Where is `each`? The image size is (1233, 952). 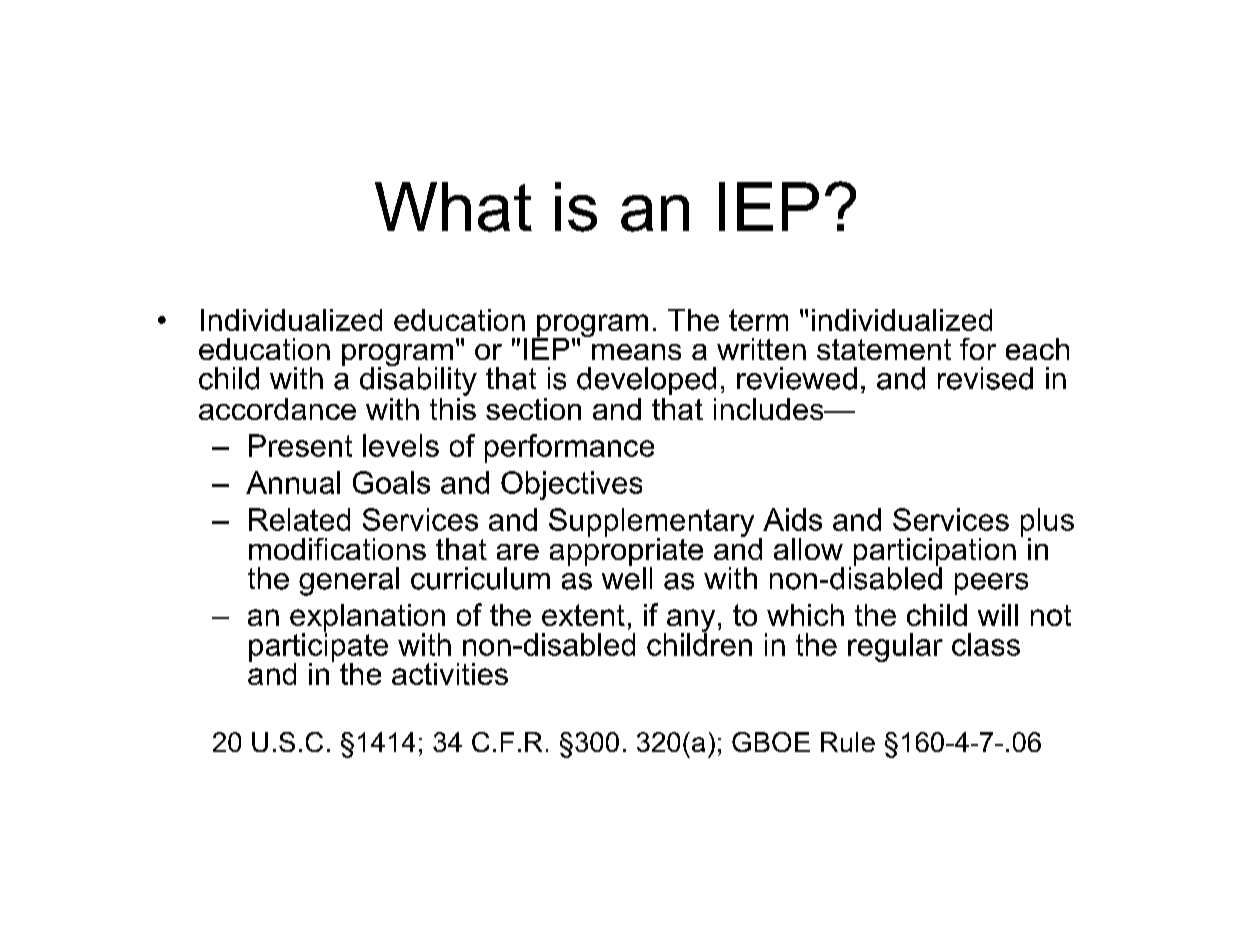 each is located at coordinates (1037, 349).
